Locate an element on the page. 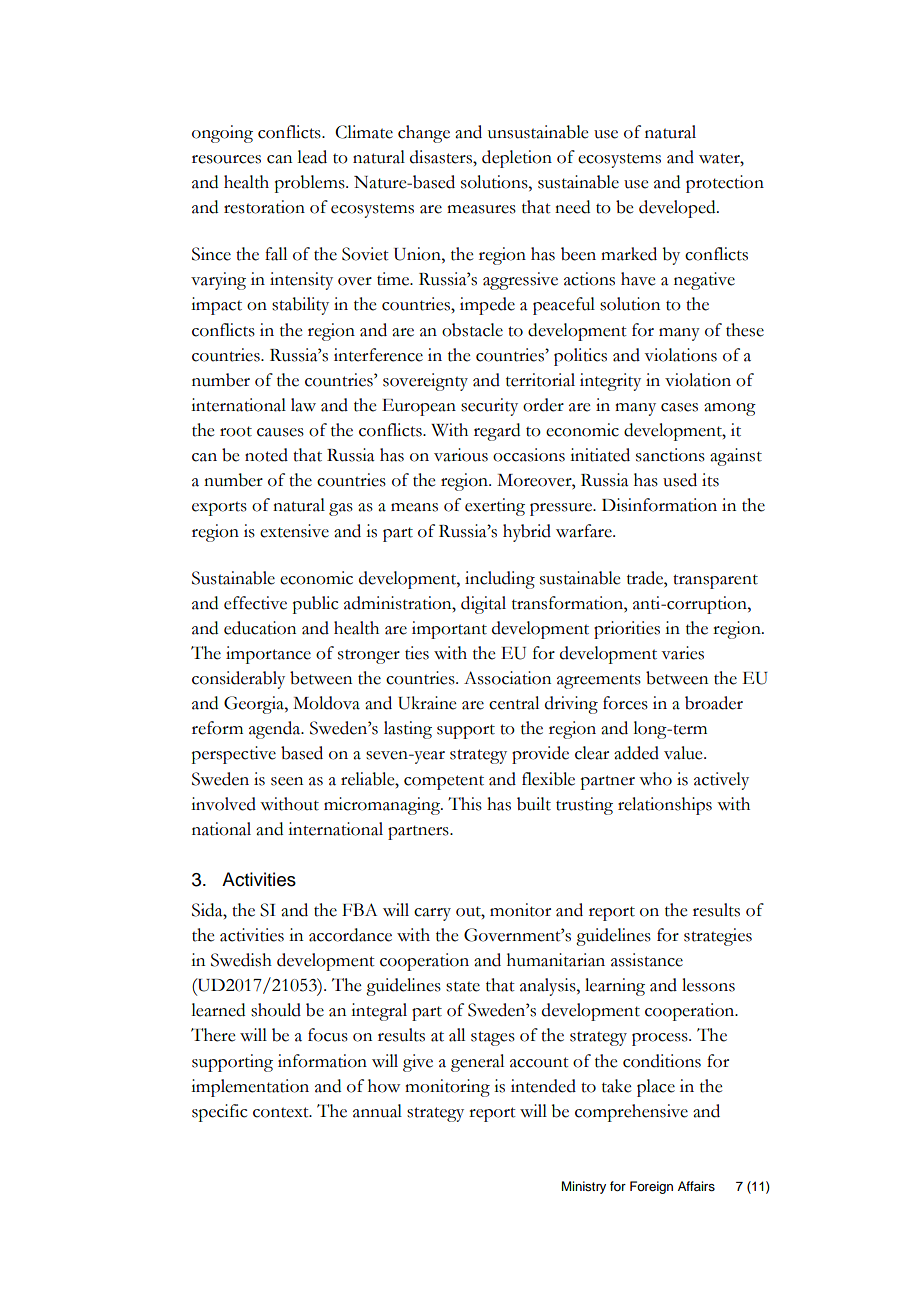 The height and width of the image is (1308, 924). depletion is located at coordinates (517, 159).
